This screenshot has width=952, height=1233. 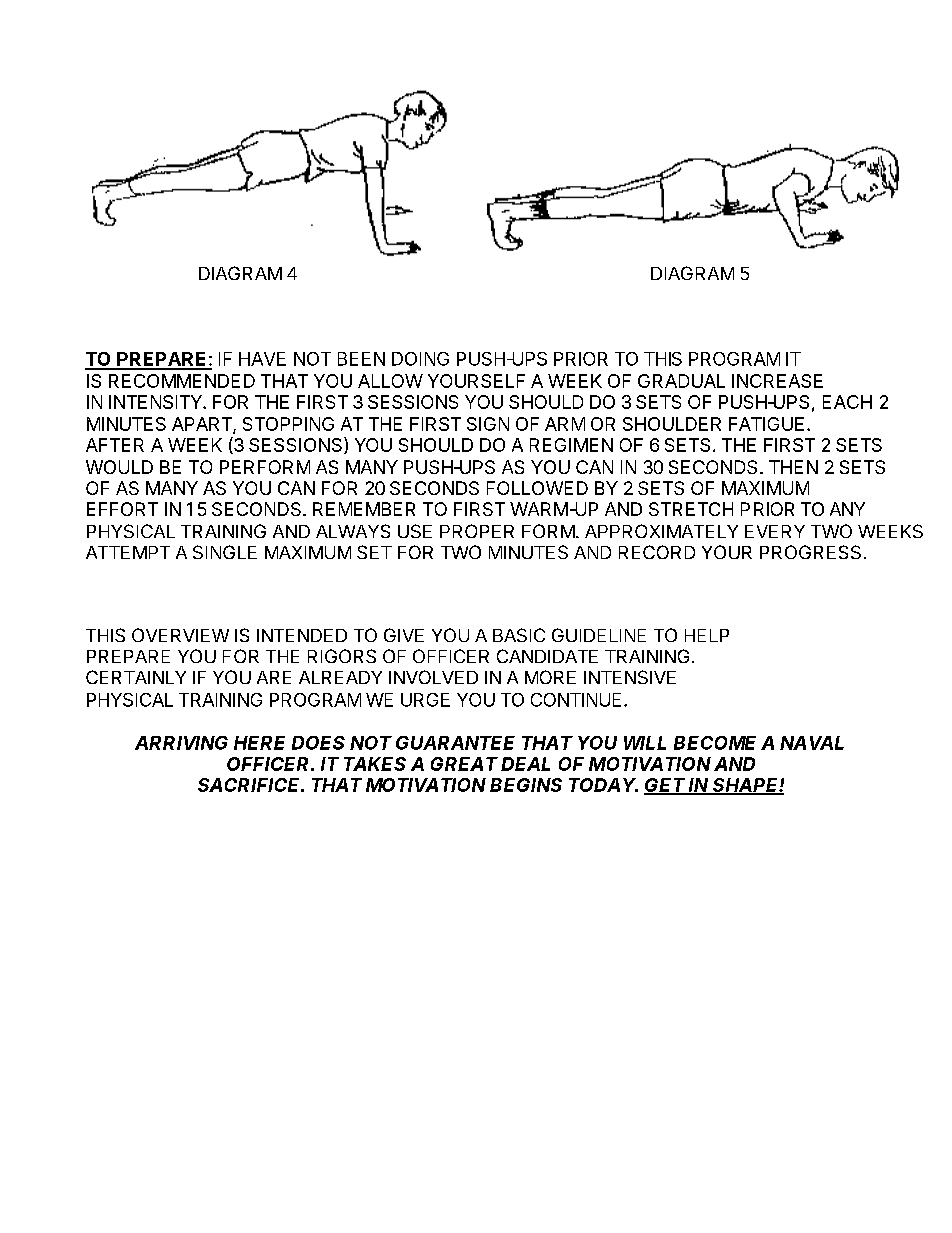 I want to click on REGIMEN, so click(x=571, y=445).
